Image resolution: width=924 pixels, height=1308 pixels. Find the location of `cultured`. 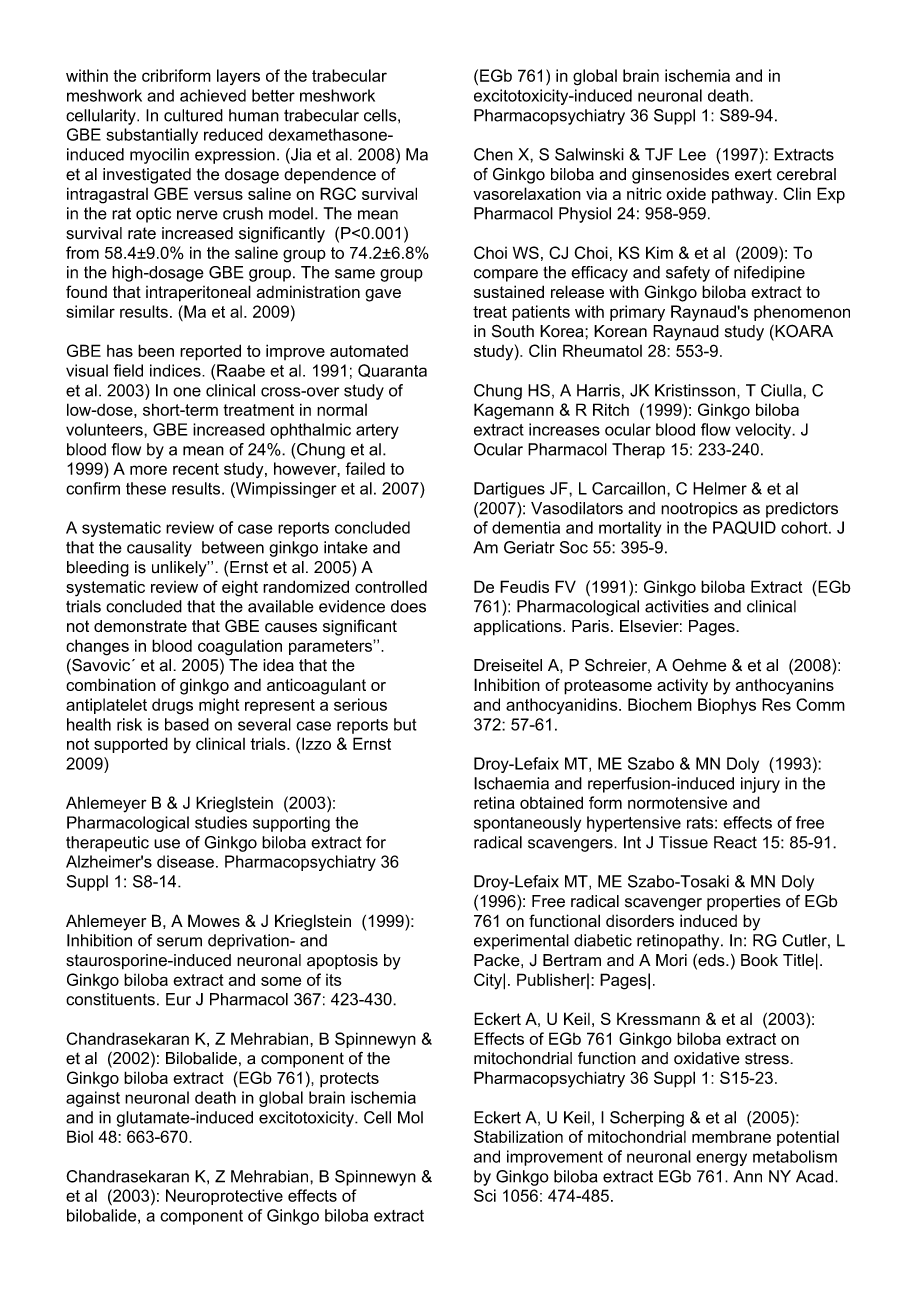

cultured is located at coordinates (193, 115).
